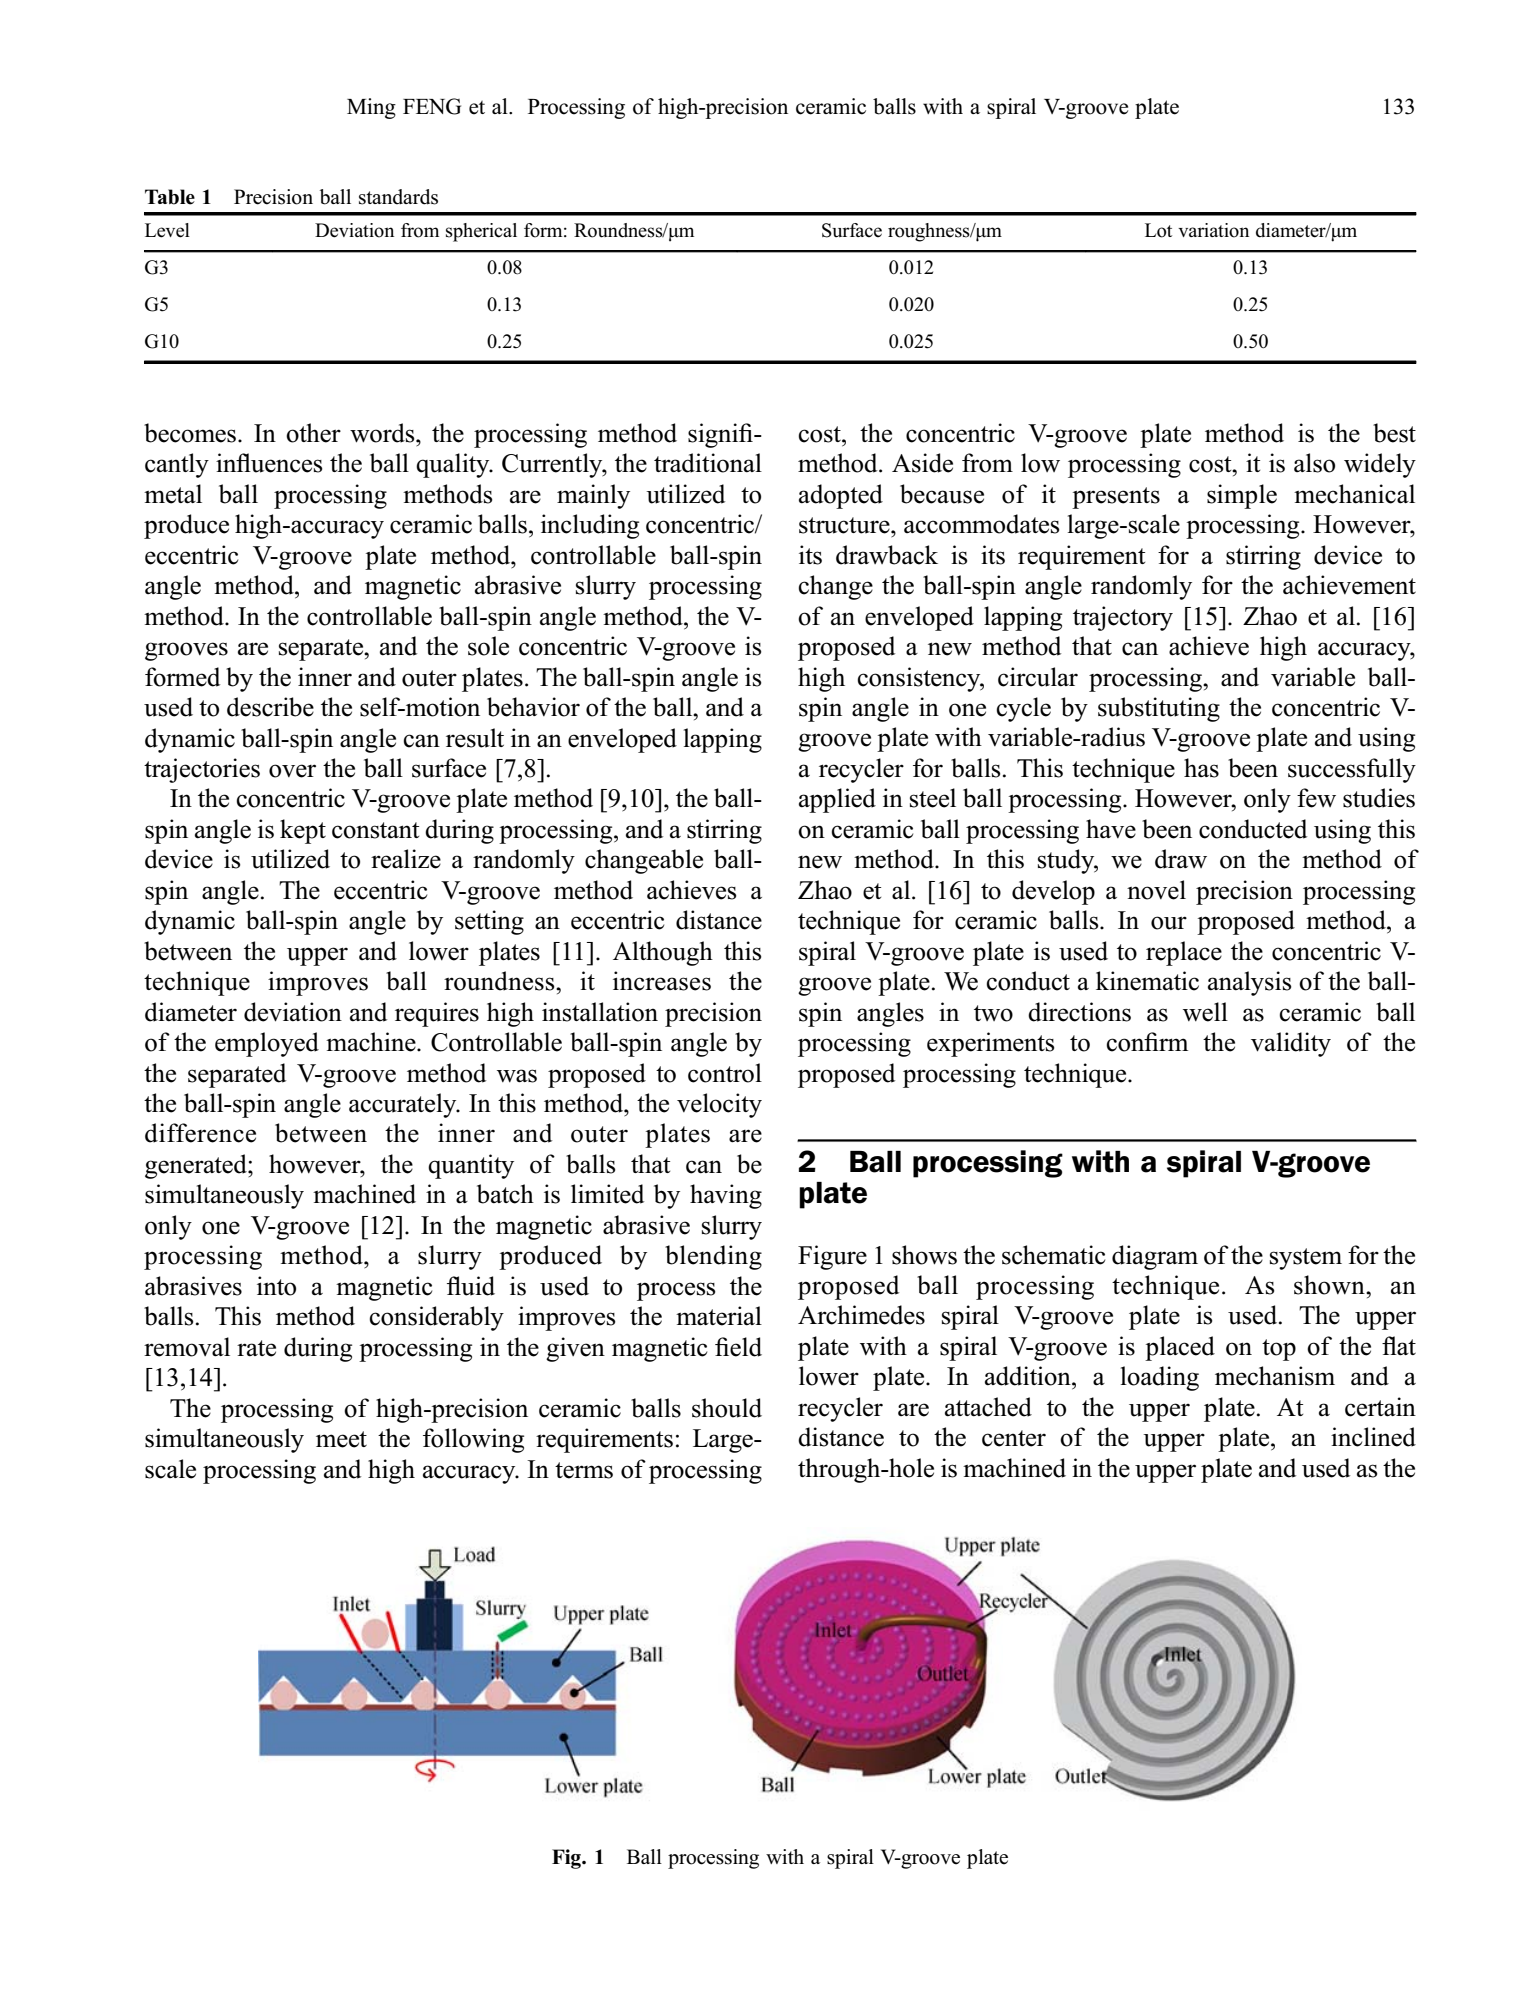 This document has width=1517, height=2001. I want to click on validity, so click(1291, 1044).
